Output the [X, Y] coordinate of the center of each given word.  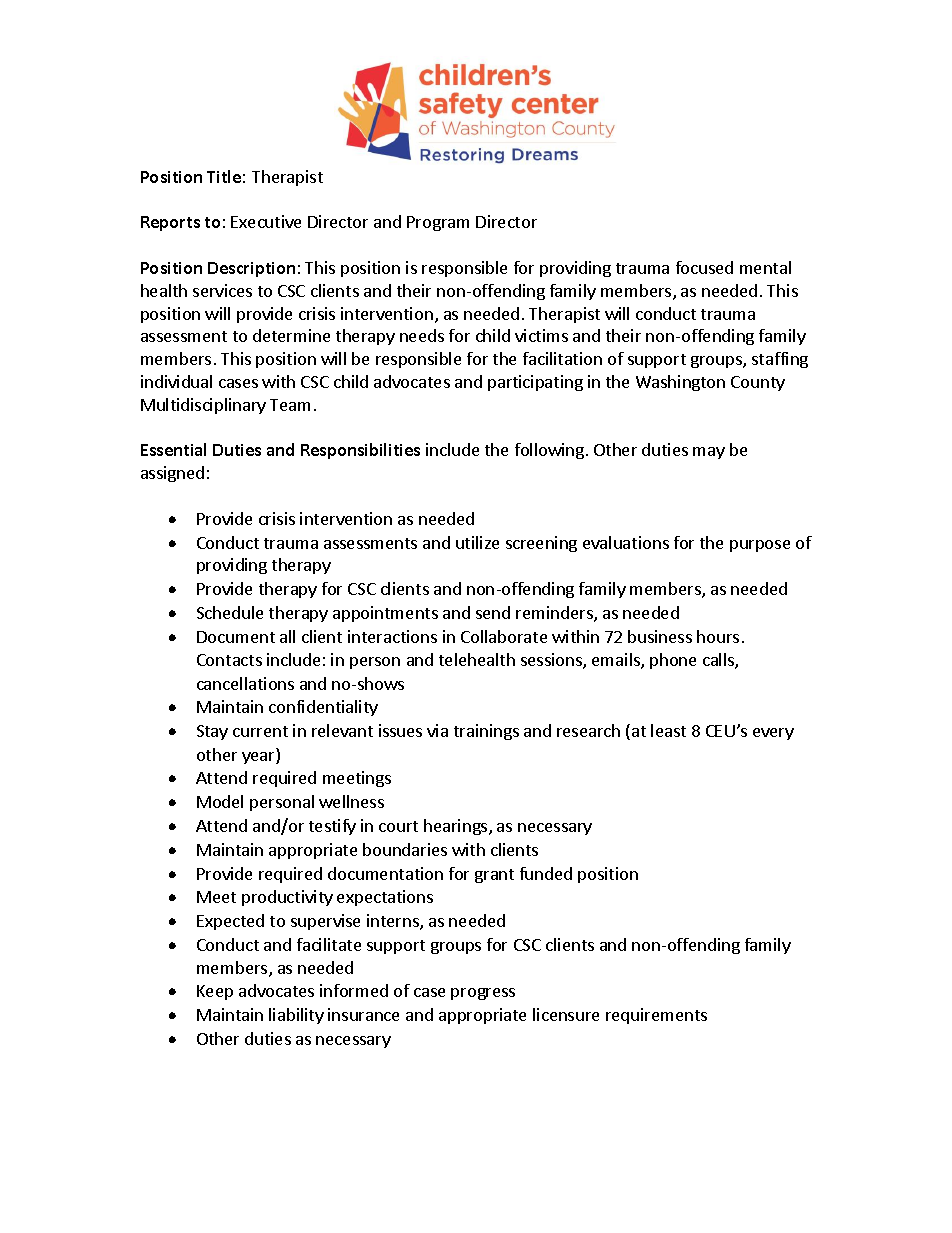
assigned [172, 474]
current [260, 731]
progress [483, 994]
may [709, 453]
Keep [215, 992]
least [668, 730]
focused [704, 267]
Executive [266, 221]
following [551, 451]
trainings [486, 732]
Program [438, 223]
